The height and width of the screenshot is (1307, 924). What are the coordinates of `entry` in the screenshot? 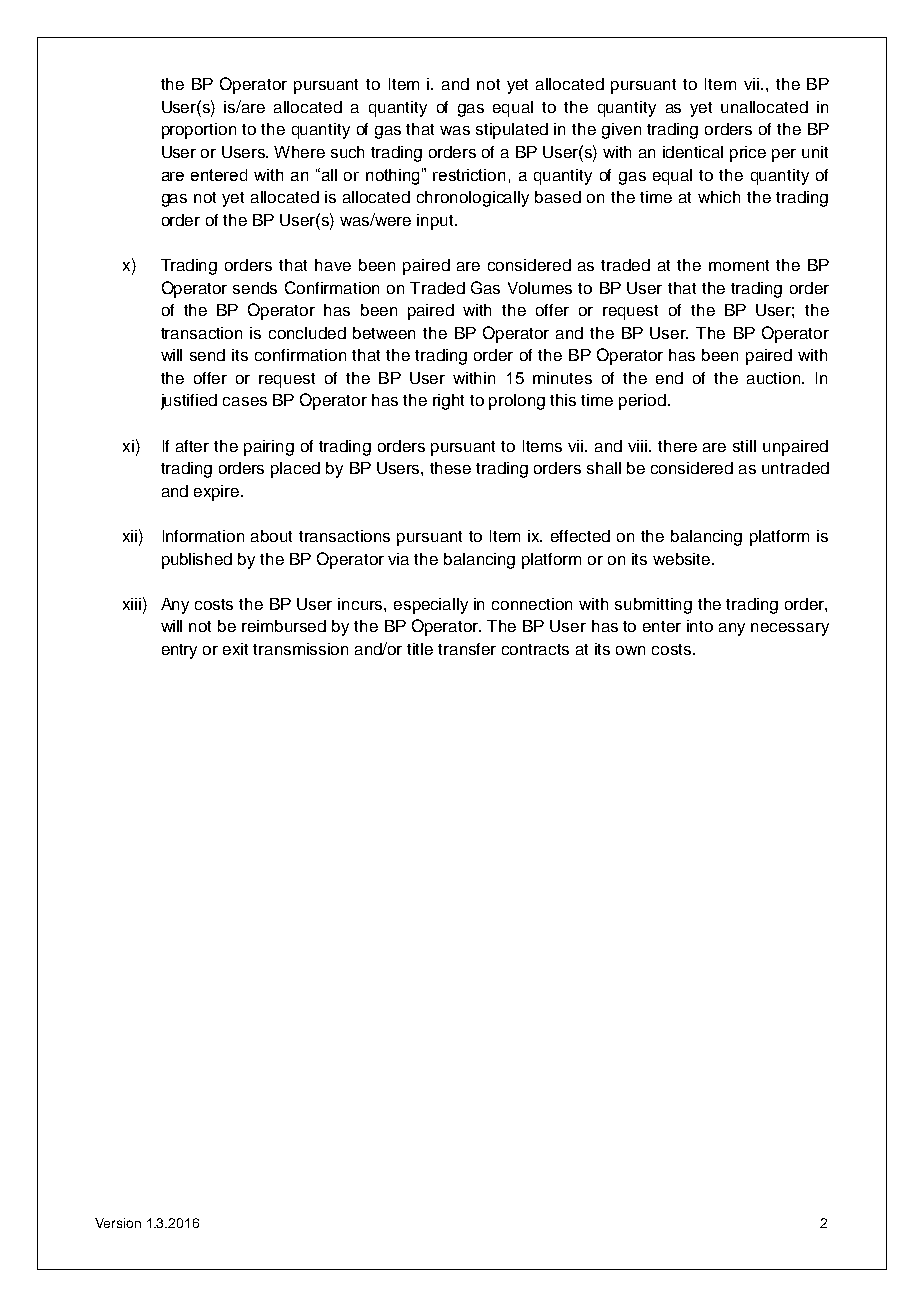 It's located at (179, 651).
